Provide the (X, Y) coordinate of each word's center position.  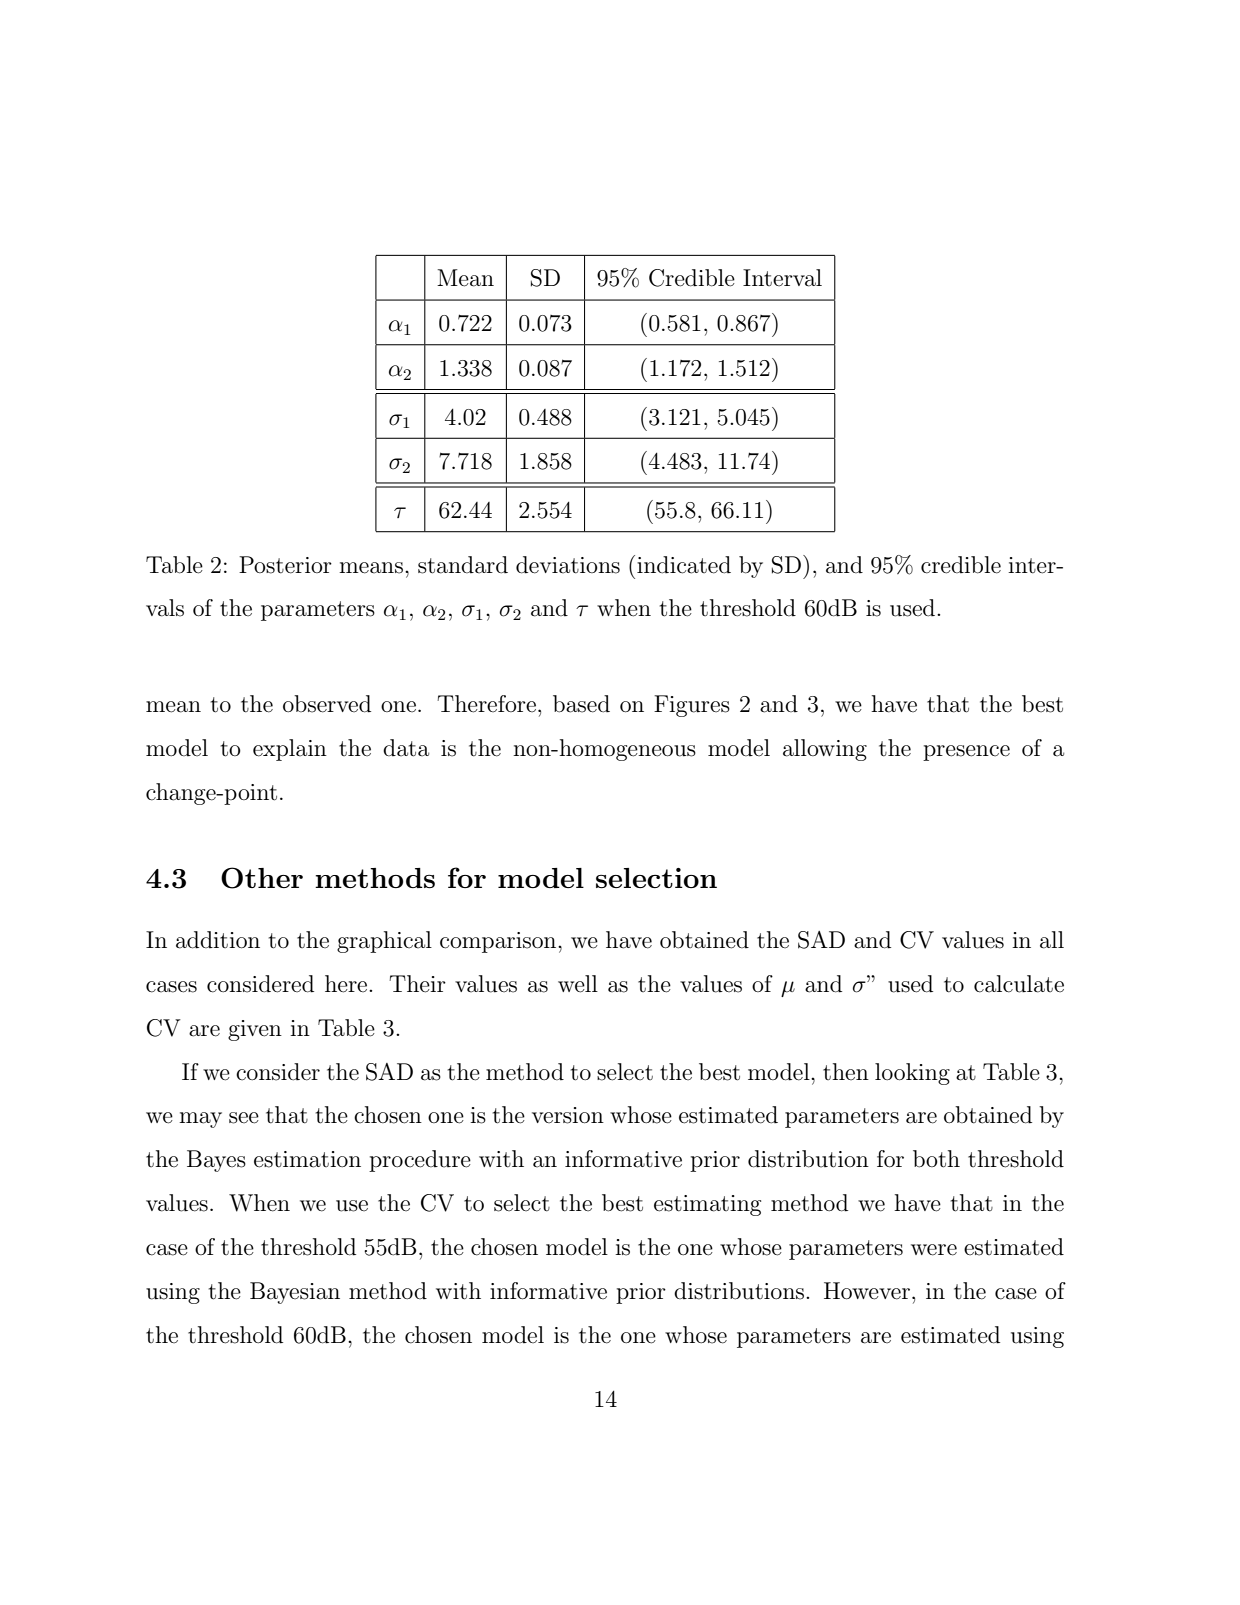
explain (290, 750)
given (255, 1030)
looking (912, 1074)
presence (966, 753)
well (578, 984)
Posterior (285, 565)
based (581, 704)
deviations (568, 565)
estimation (307, 1159)
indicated (684, 565)
